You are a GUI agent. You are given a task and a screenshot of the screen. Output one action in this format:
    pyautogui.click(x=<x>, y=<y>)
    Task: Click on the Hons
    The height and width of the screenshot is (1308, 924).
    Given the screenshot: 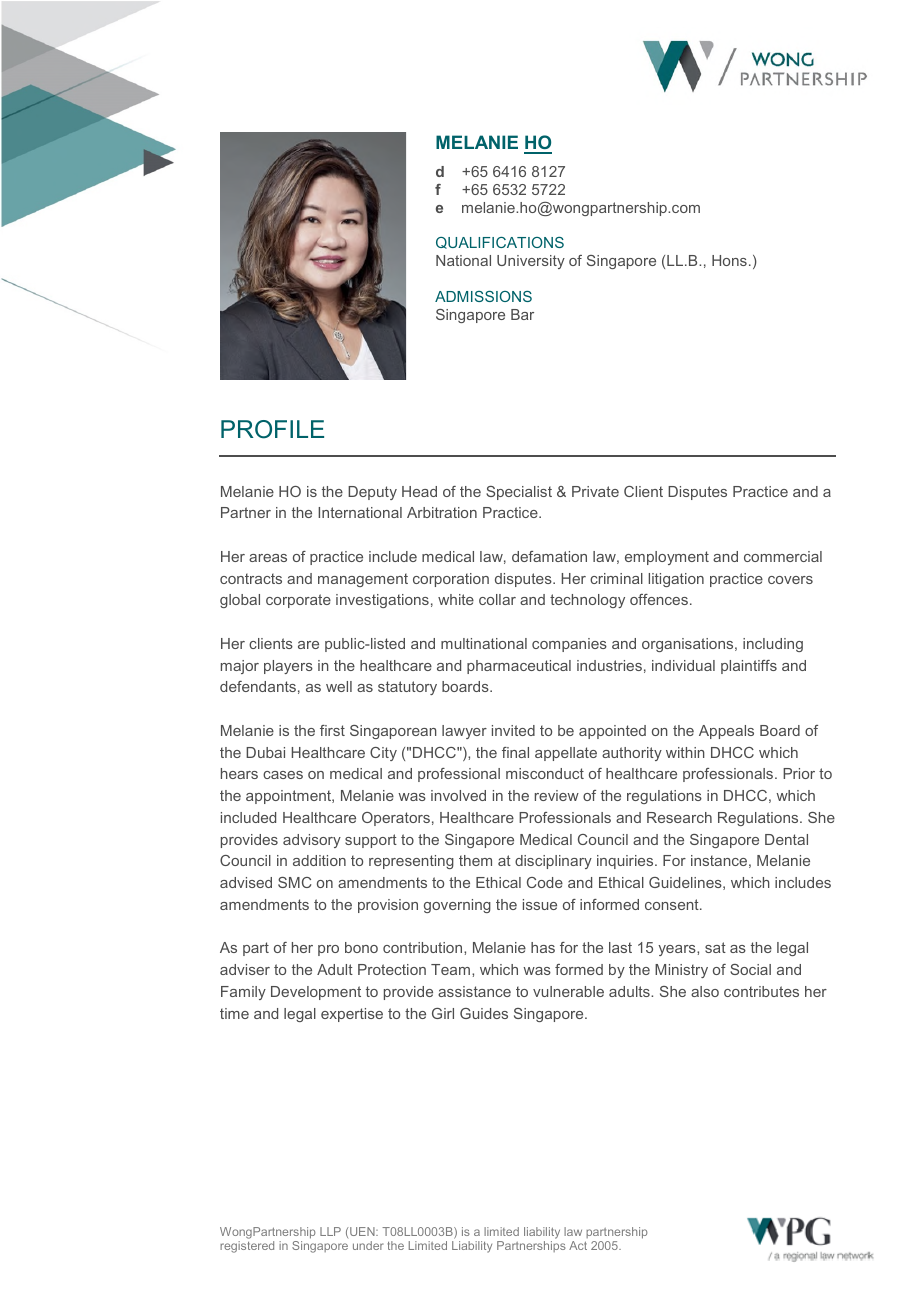 What is the action you would take?
    pyautogui.click(x=729, y=260)
